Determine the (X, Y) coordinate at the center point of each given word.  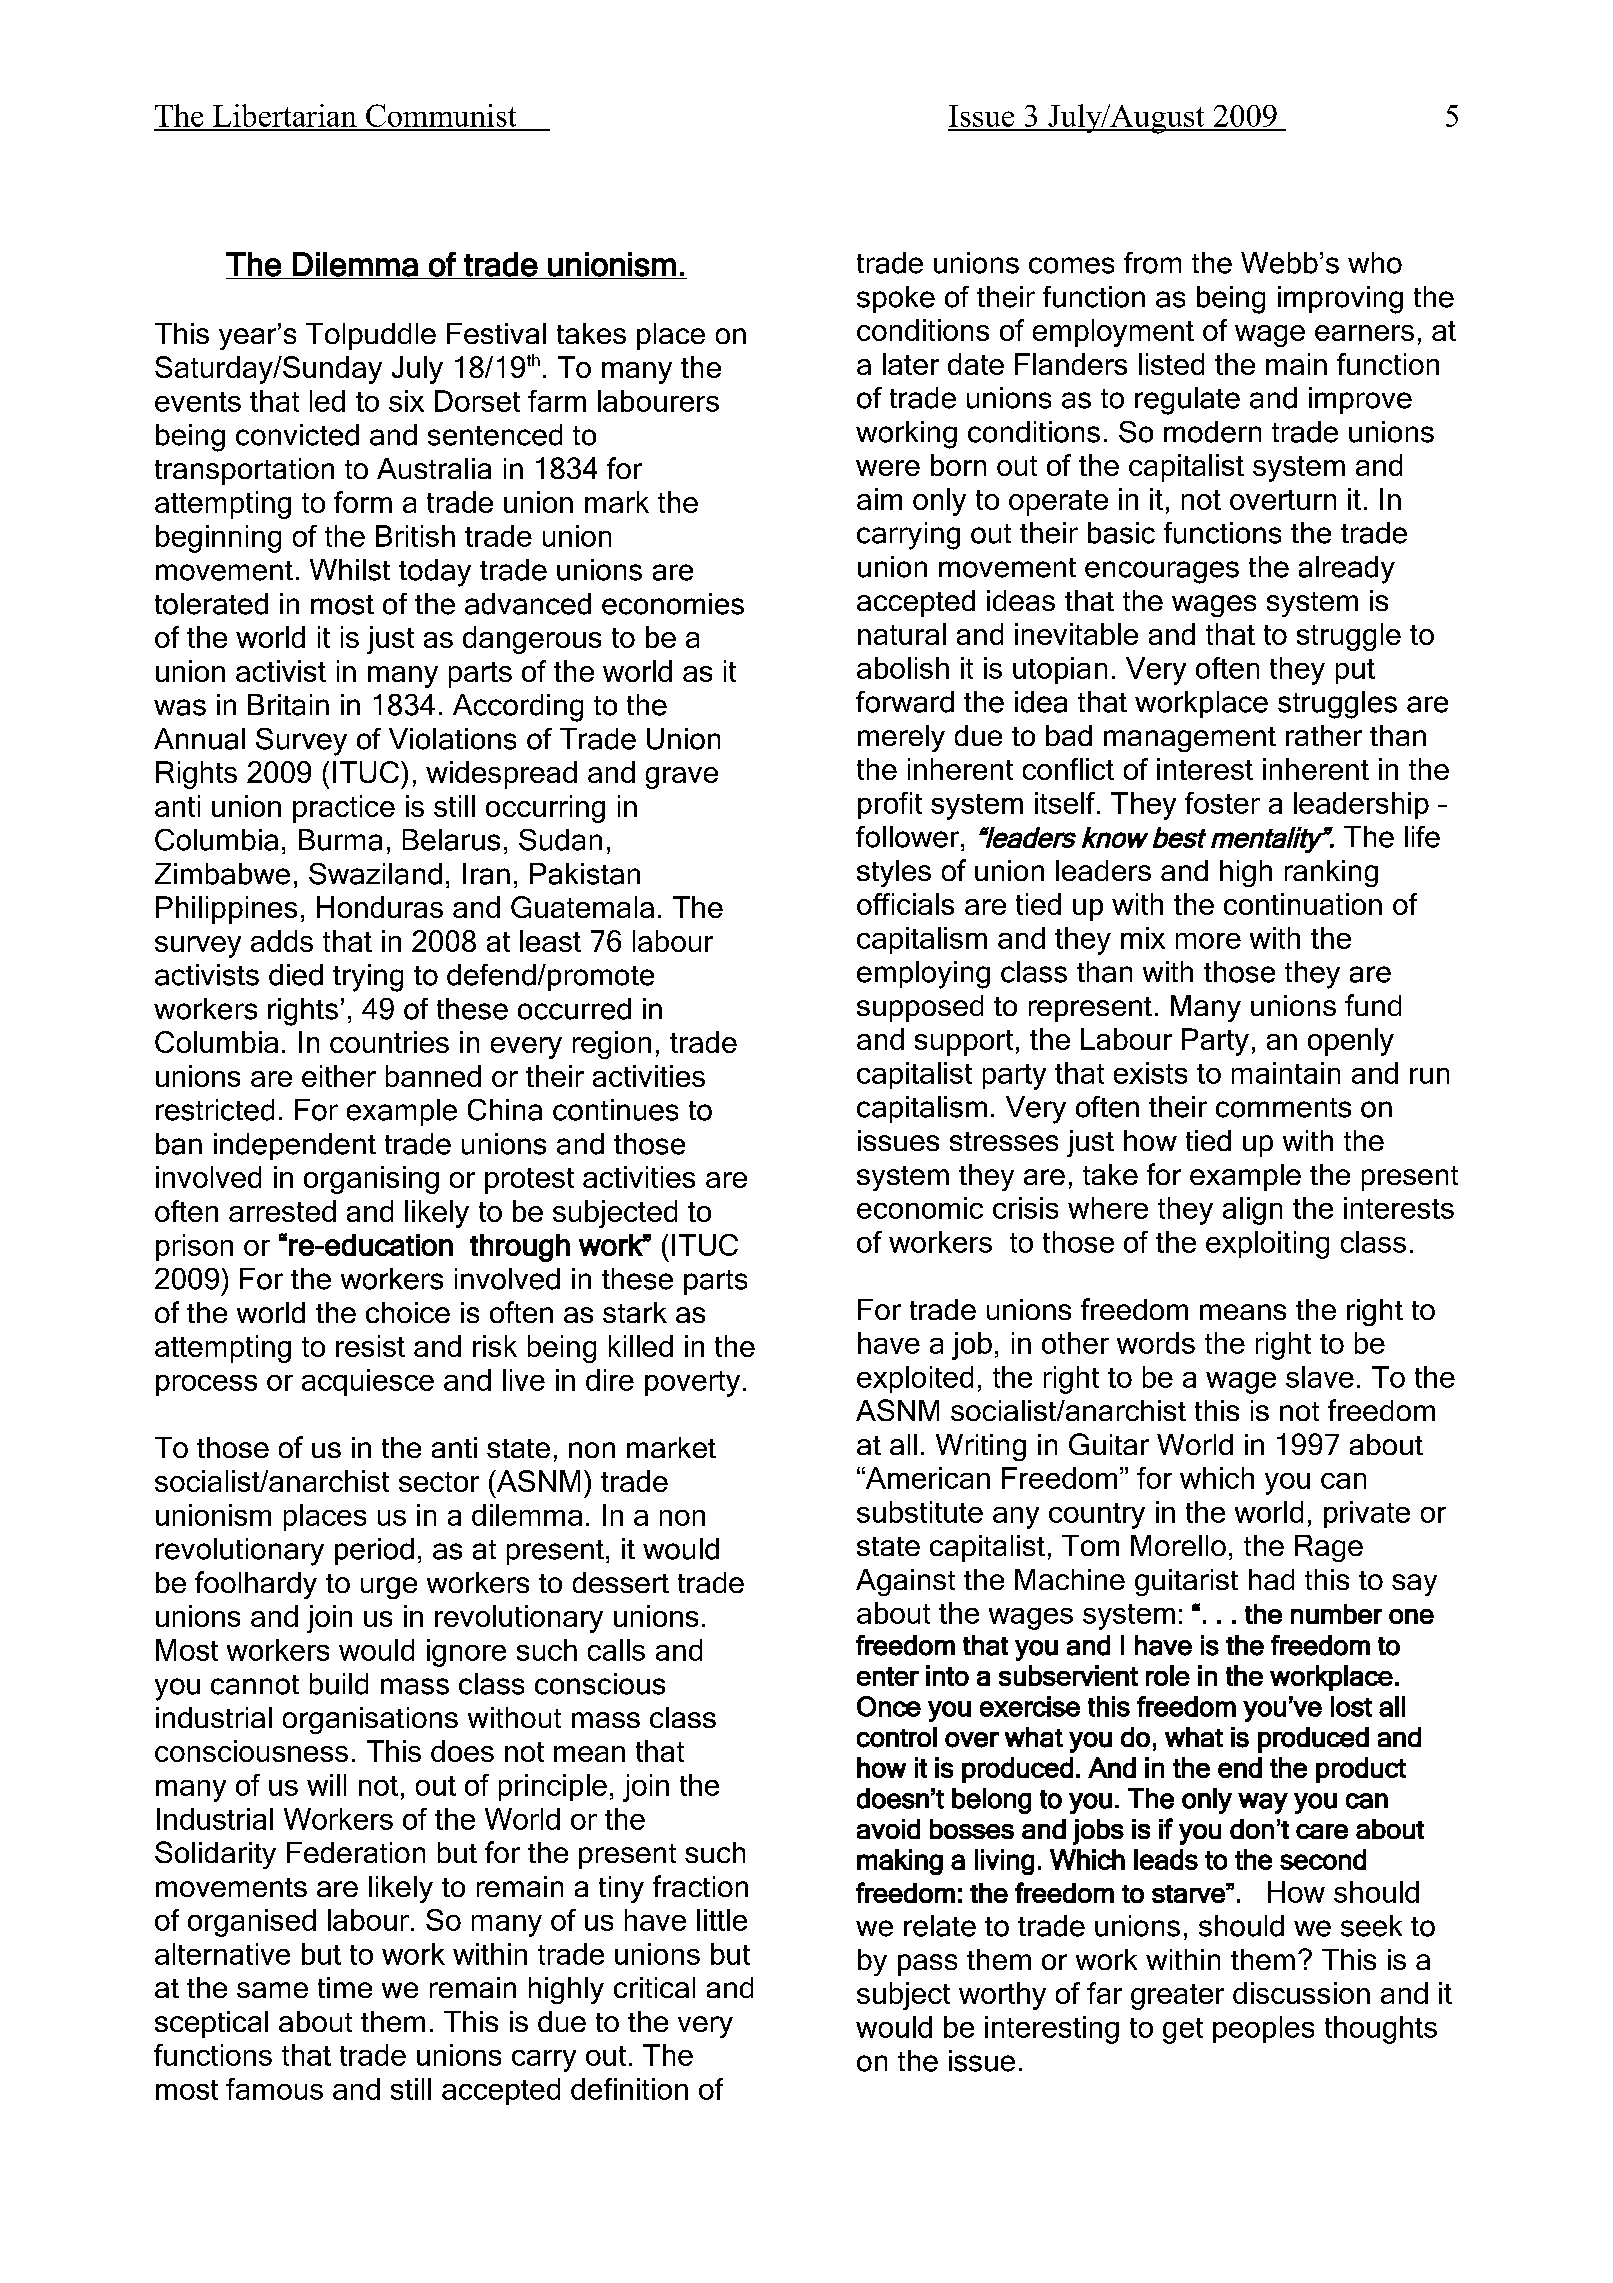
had (1271, 1579)
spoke (896, 299)
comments (1283, 1108)
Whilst (350, 570)
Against (905, 1582)
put (1355, 671)
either (339, 1076)
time (345, 1987)
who (1375, 263)
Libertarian (285, 117)
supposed (920, 1008)
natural (902, 634)
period (374, 1551)
